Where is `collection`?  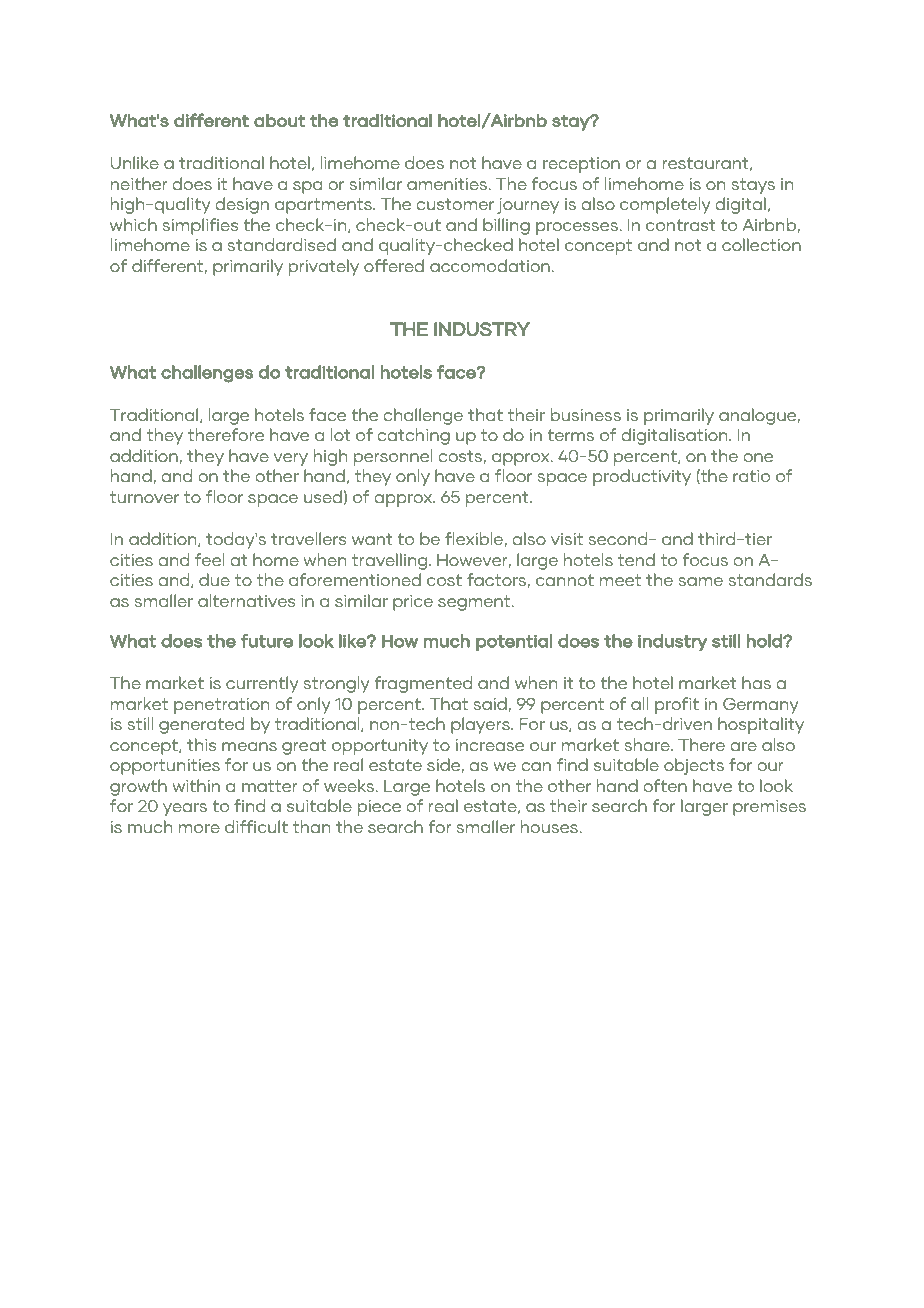 collection is located at coordinates (761, 244).
